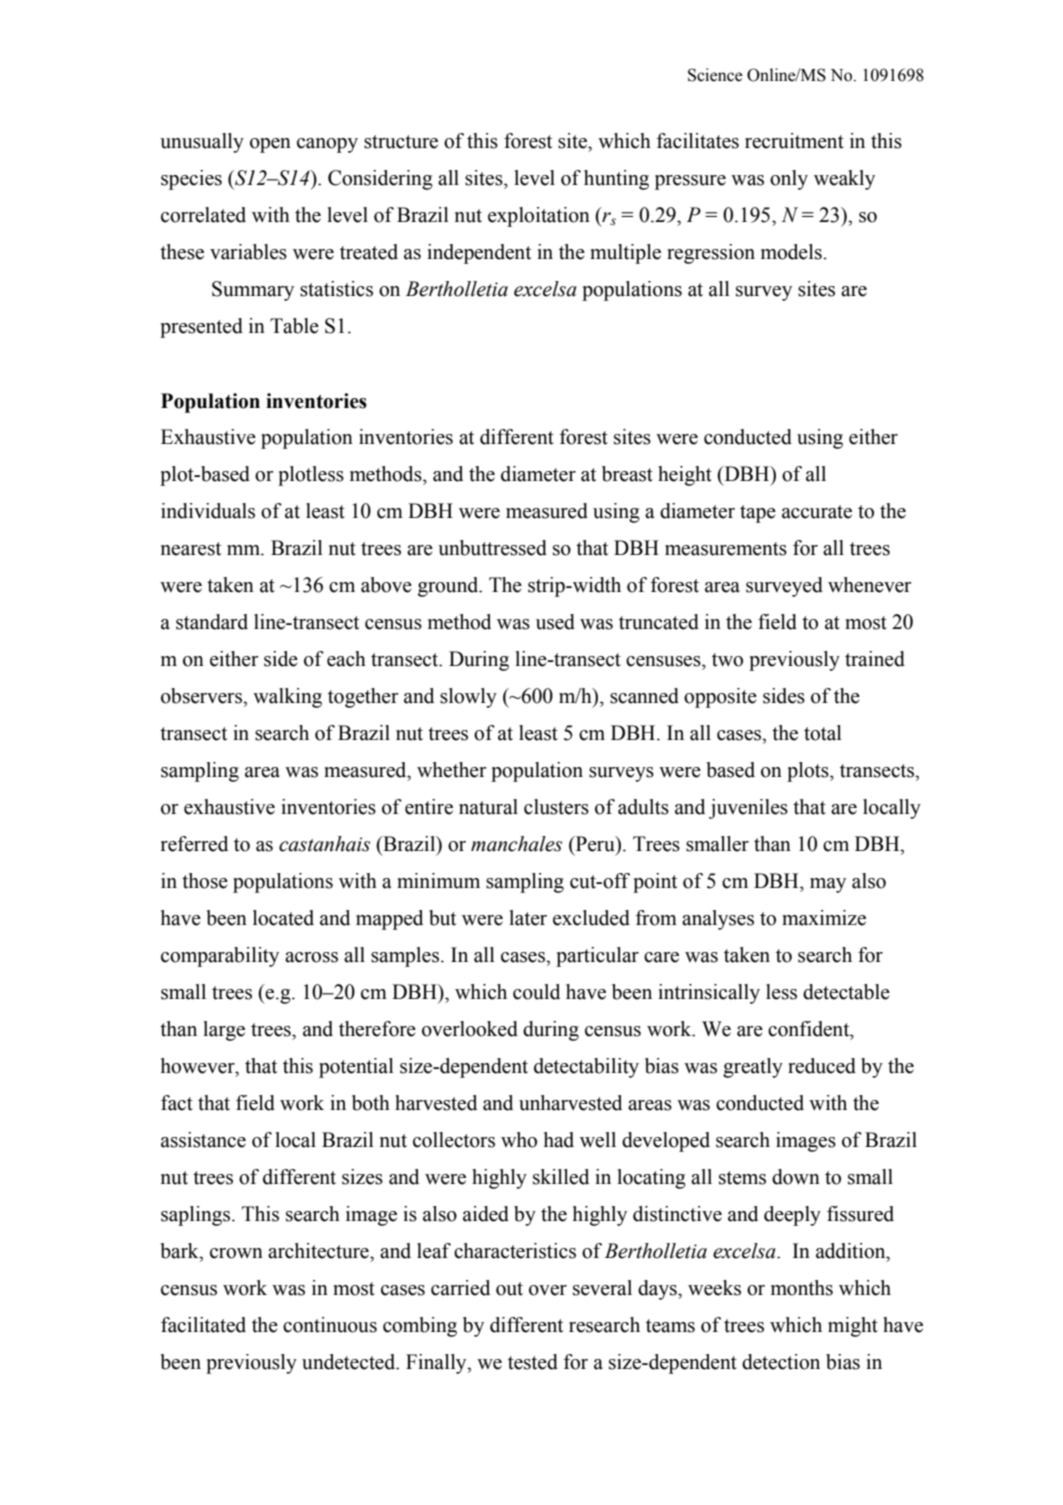 The height and width of the screenshot is (1505, 1063). Describe the element at coordinates (802, 1288) in the screenshot. I see `months` at that location.
